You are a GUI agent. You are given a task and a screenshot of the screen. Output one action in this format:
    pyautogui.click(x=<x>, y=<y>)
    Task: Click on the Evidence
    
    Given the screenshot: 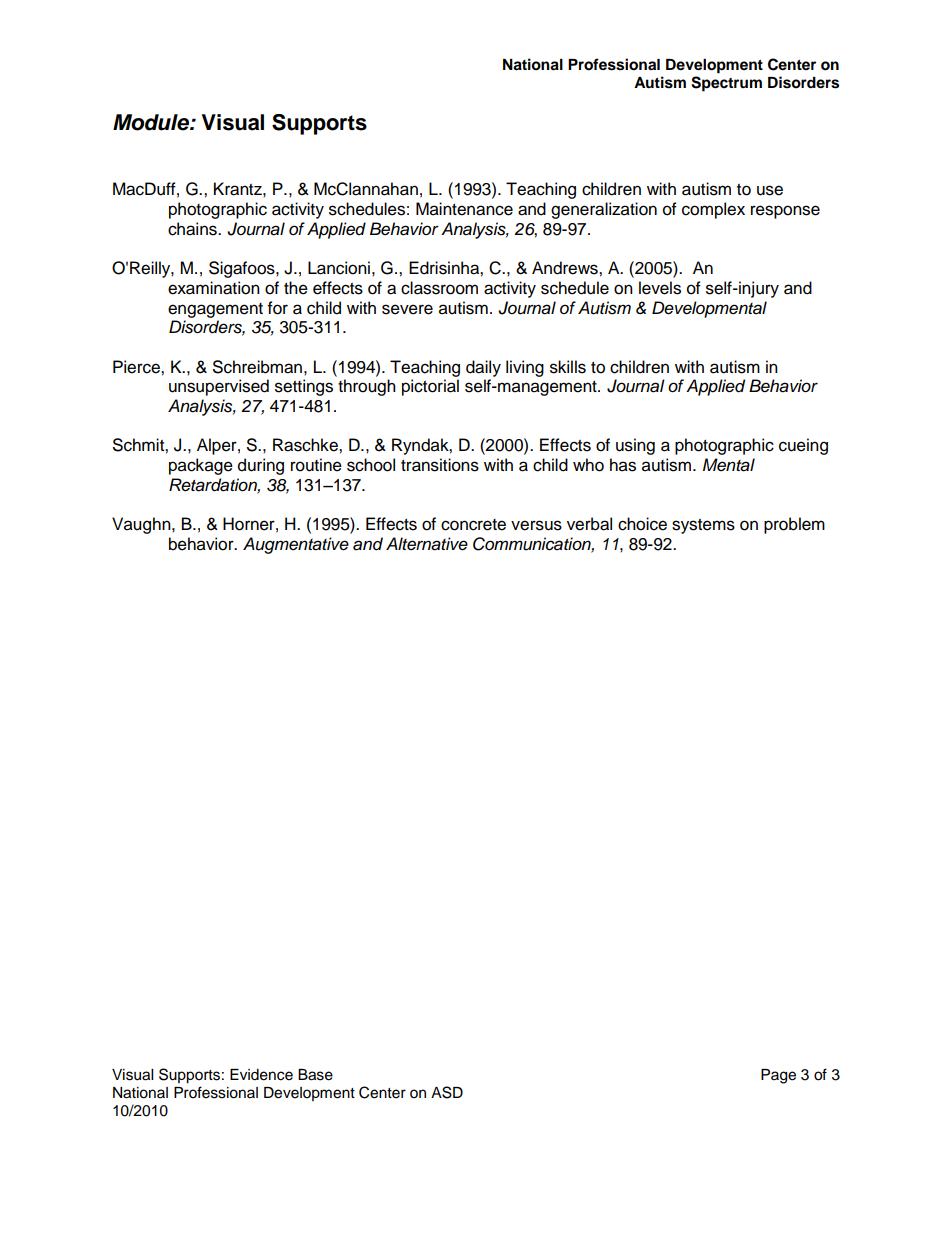 What is the action you would take?
    pyautogui.click(x=261, y=1075)
